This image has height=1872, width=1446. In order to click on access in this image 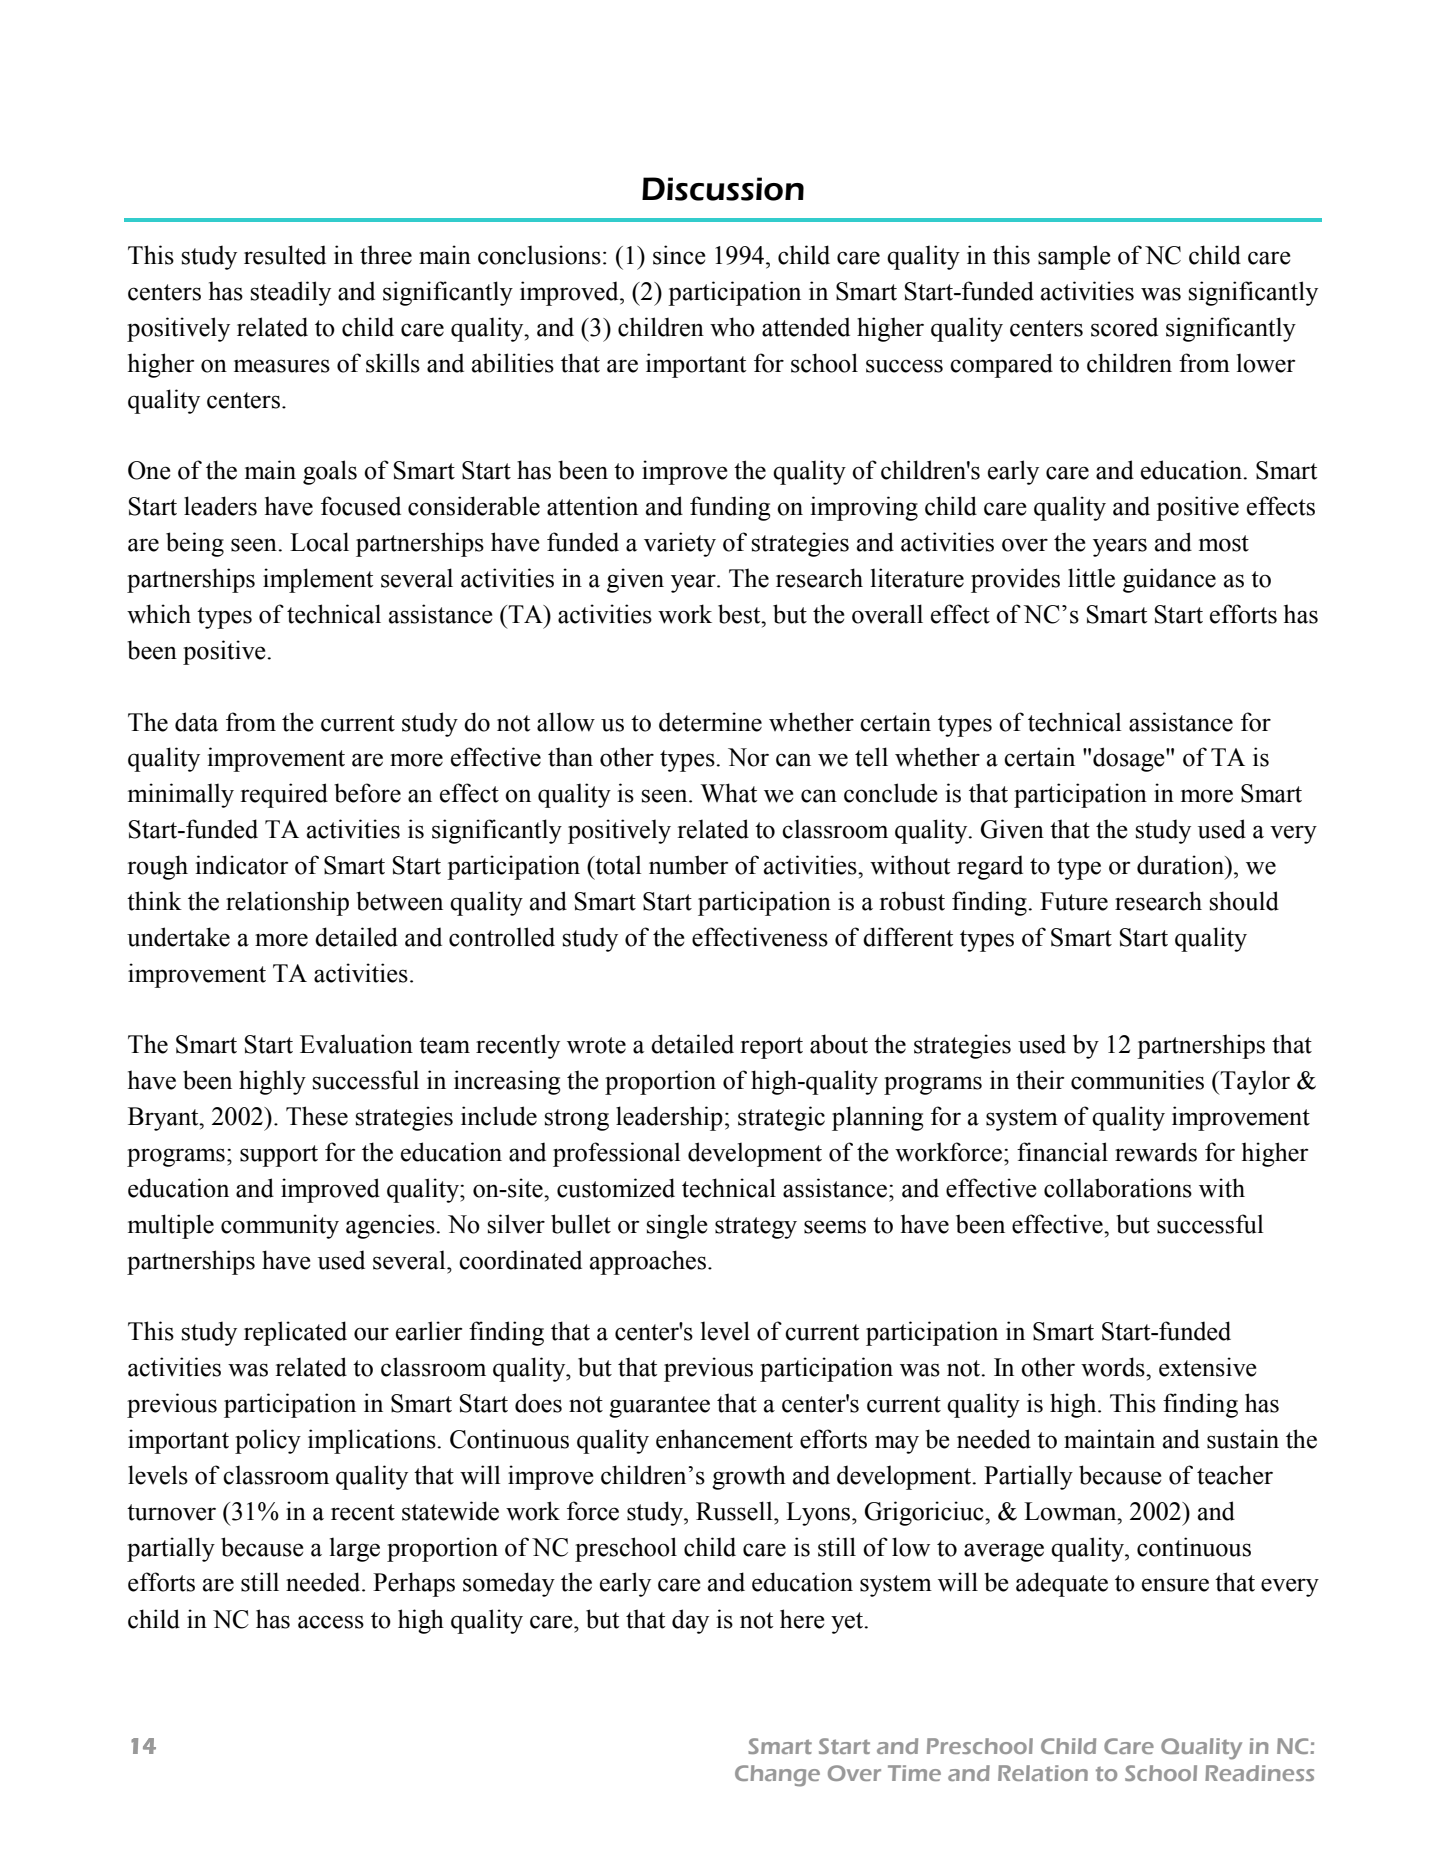, I will do `click(331, 1622)`.
